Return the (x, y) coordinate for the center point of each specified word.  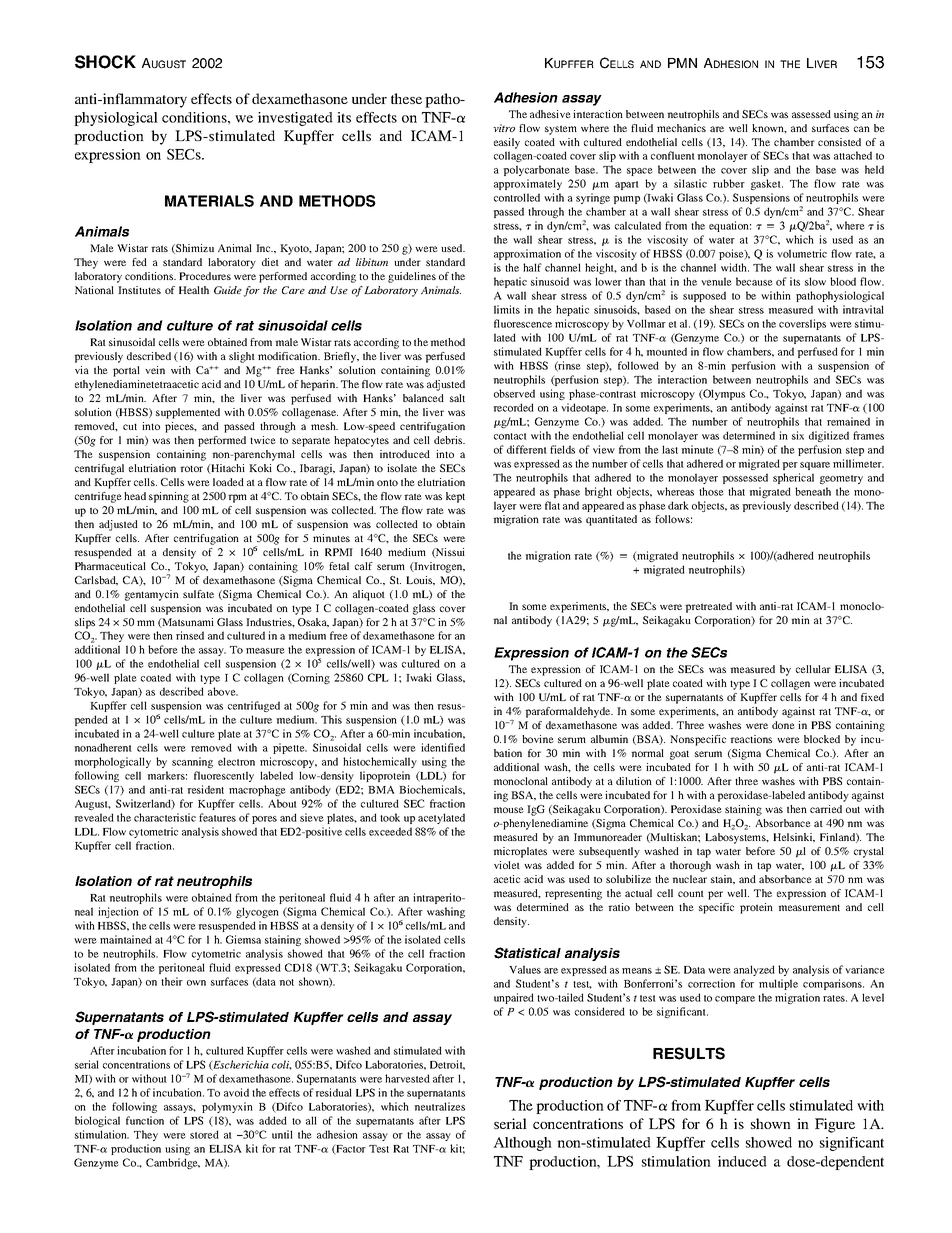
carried (826, 809)
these (406, 98)
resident (205, 789)
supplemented (188, 413)
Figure (835, 1125)
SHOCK (105, 62)
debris (449, 440)
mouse (508, 810)
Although (522, 1144)
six (798, 435)
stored (204, 1134)
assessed (811, 114)
